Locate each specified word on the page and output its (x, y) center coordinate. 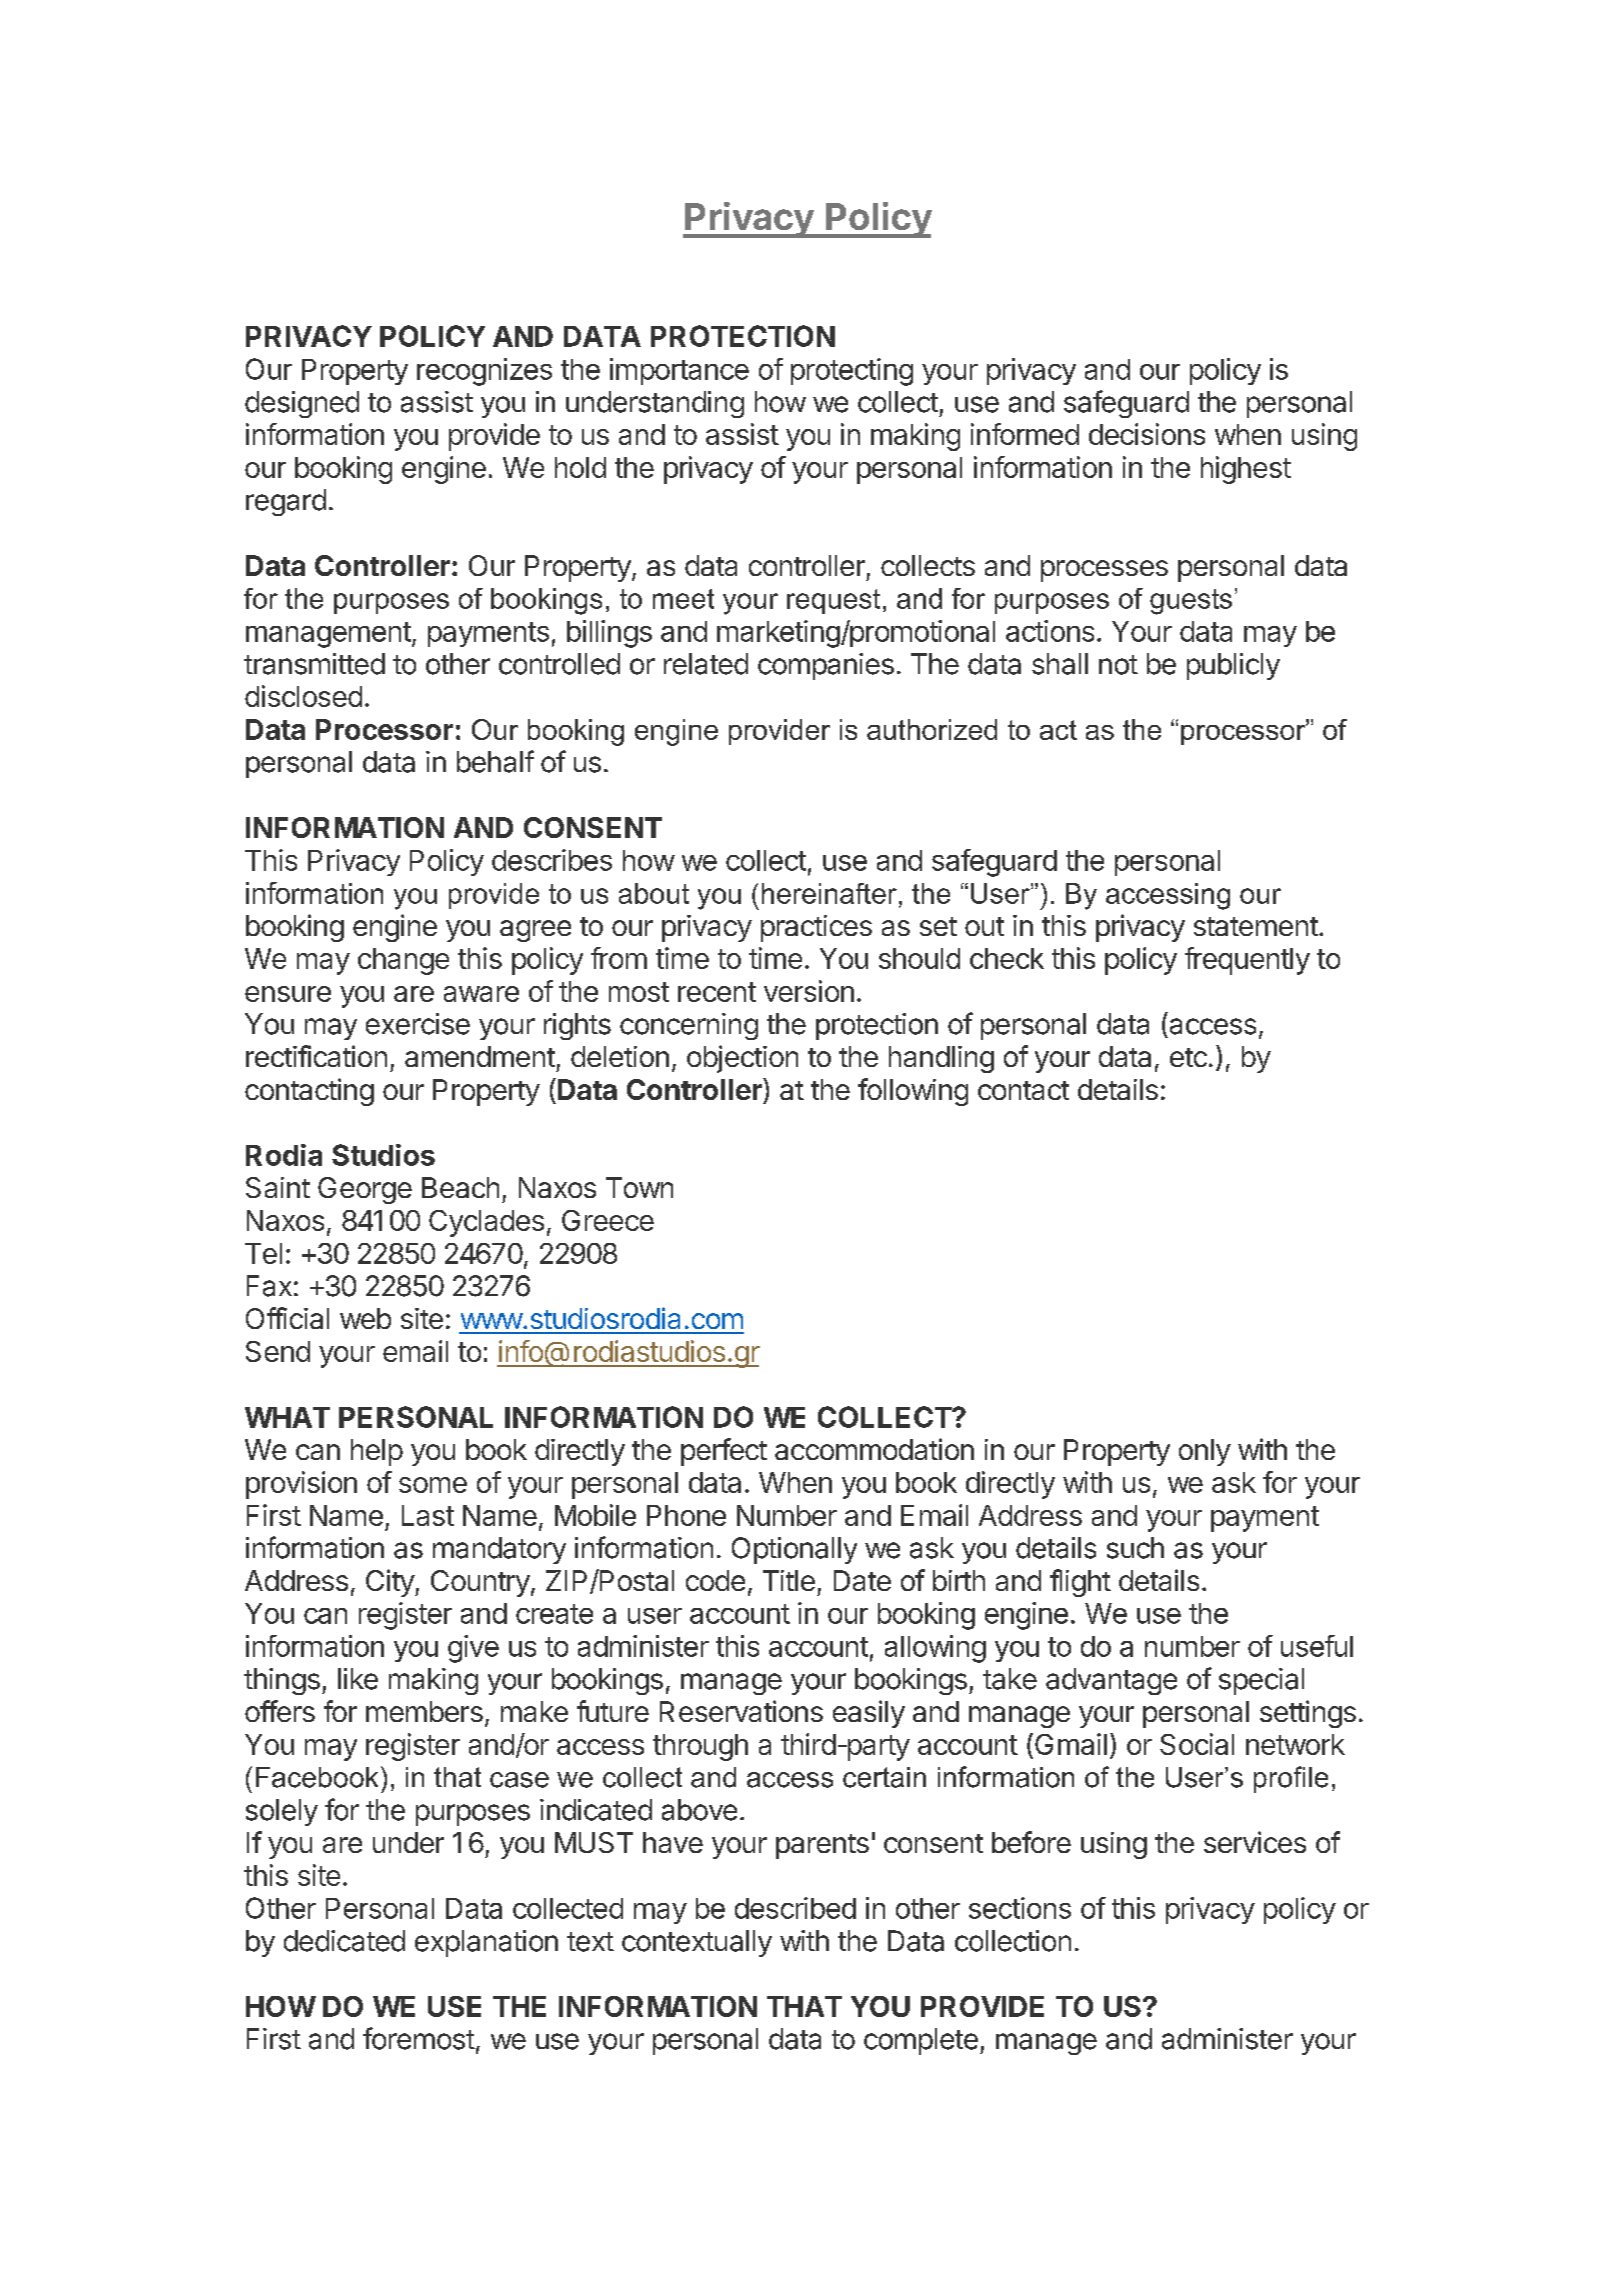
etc (1188, 1057)
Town (639, 1187)
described (795, 1908)
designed (302, 404)
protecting (852, 372)
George (365, 1190)
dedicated (344, 1941)
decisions (1147, 434)
